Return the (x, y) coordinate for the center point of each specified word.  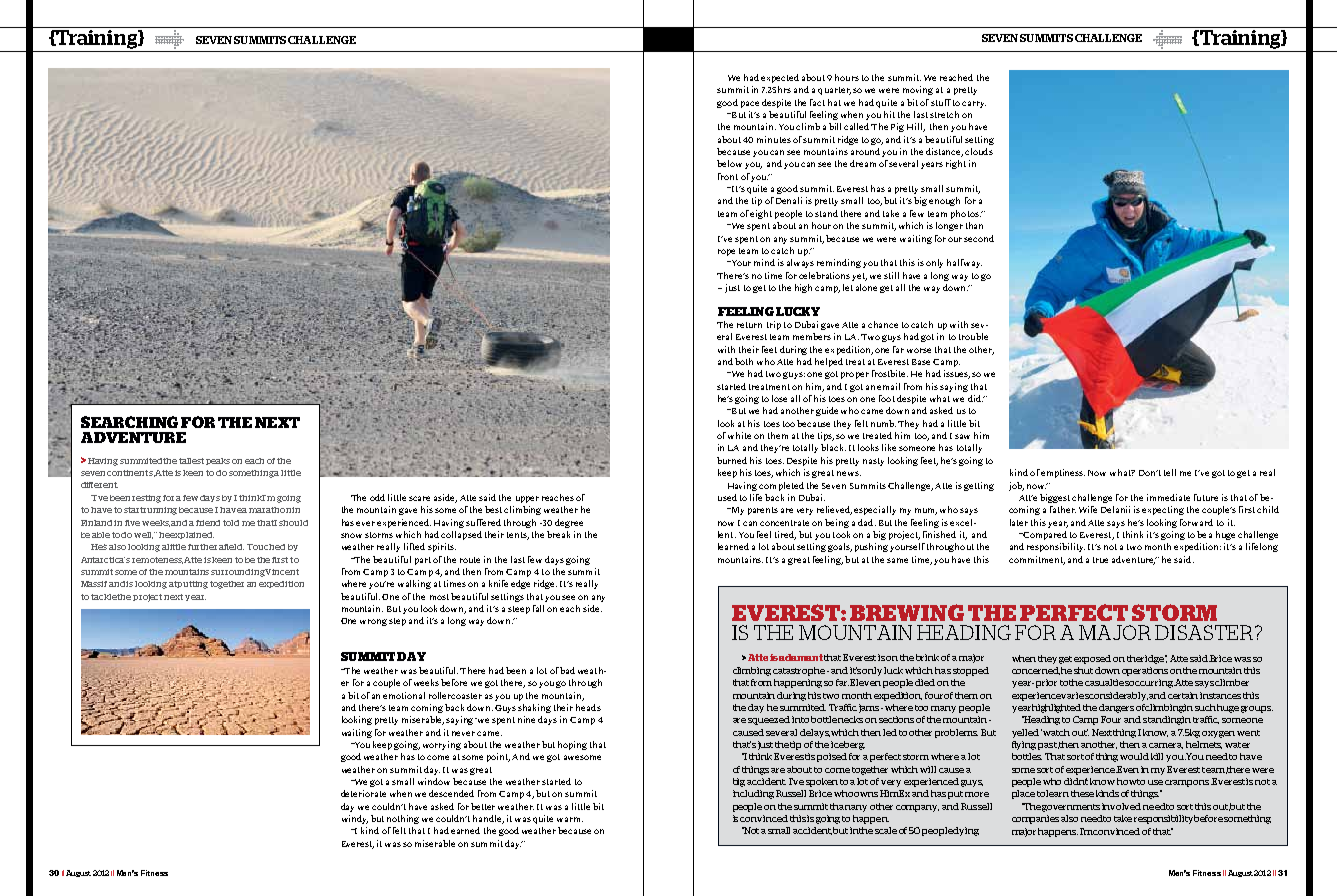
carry (974, 104)
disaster (1205, 632)
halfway (964, 263)
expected (780, 78)
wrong (373, 622)
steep (519, 610)
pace (750, 104)
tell (1170, 472)
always (800, 263)
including (753, 794)
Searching (129, 422)
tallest (191, 461)
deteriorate (363, 793)
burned (732, 460)
